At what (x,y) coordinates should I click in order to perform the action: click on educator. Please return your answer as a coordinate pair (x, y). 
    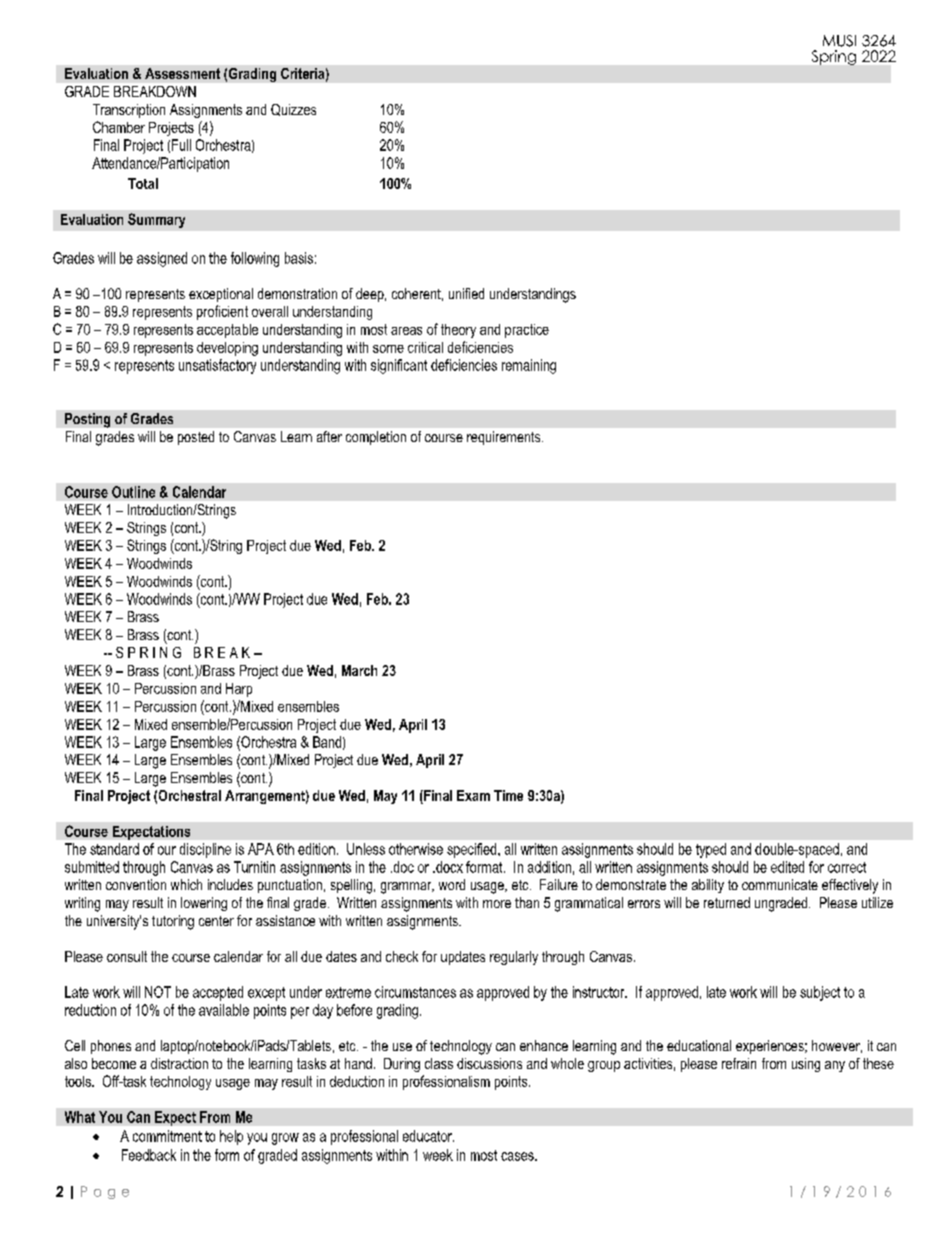
    Looking at the image, I should click on (428, 1136).
